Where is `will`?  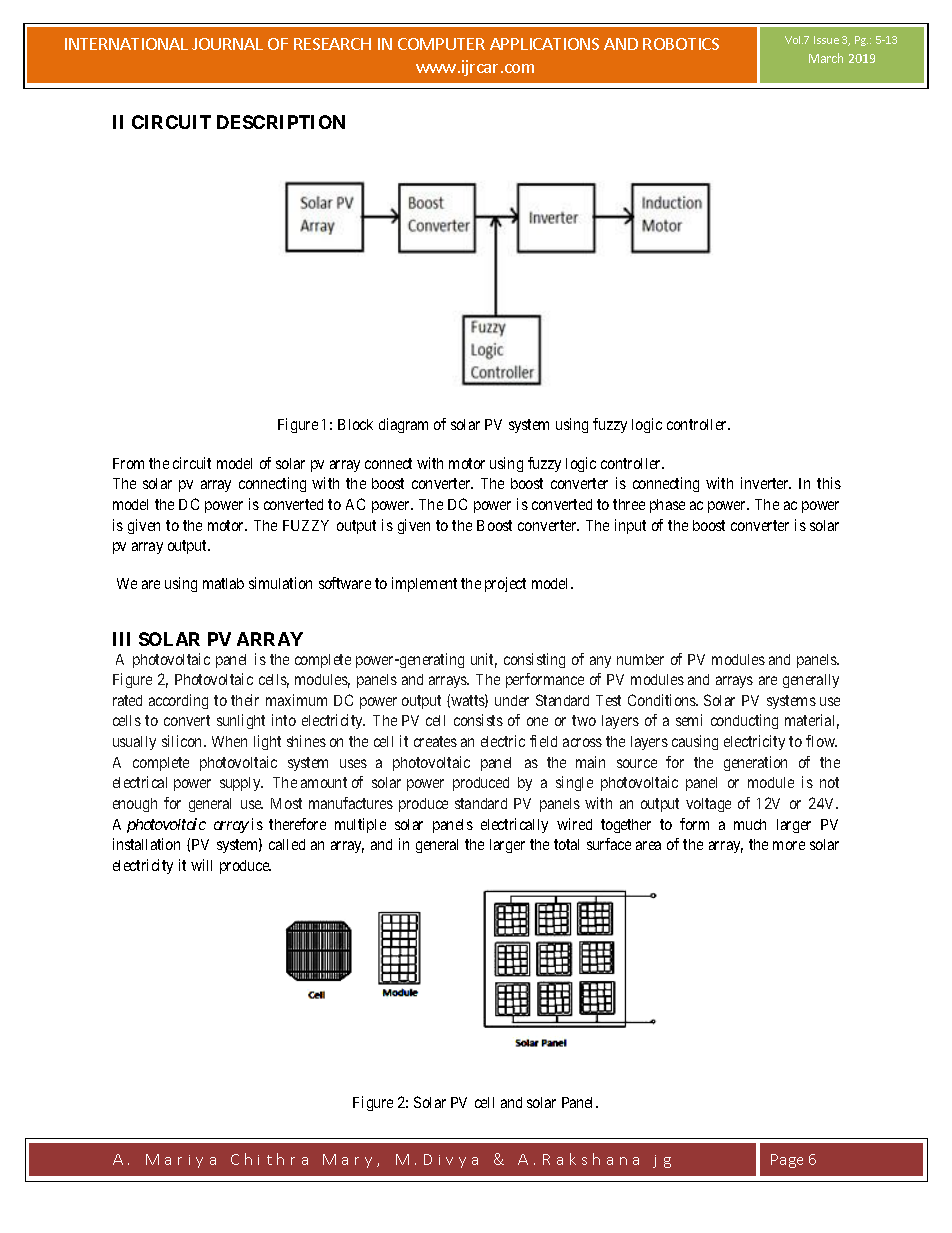 will is located at coordinates (201, 865).
